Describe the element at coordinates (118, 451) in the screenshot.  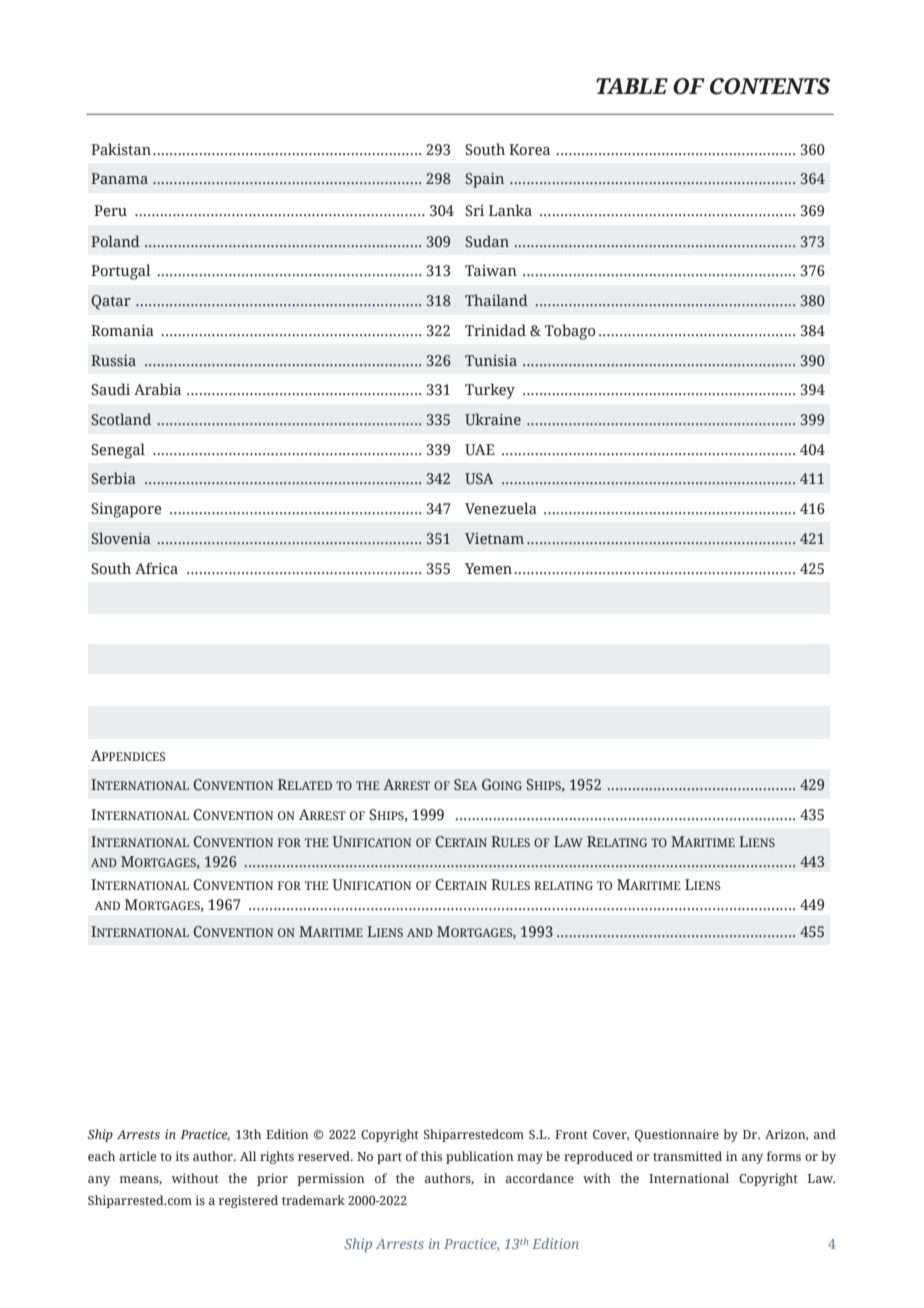
I see `Senegal` at that location.
